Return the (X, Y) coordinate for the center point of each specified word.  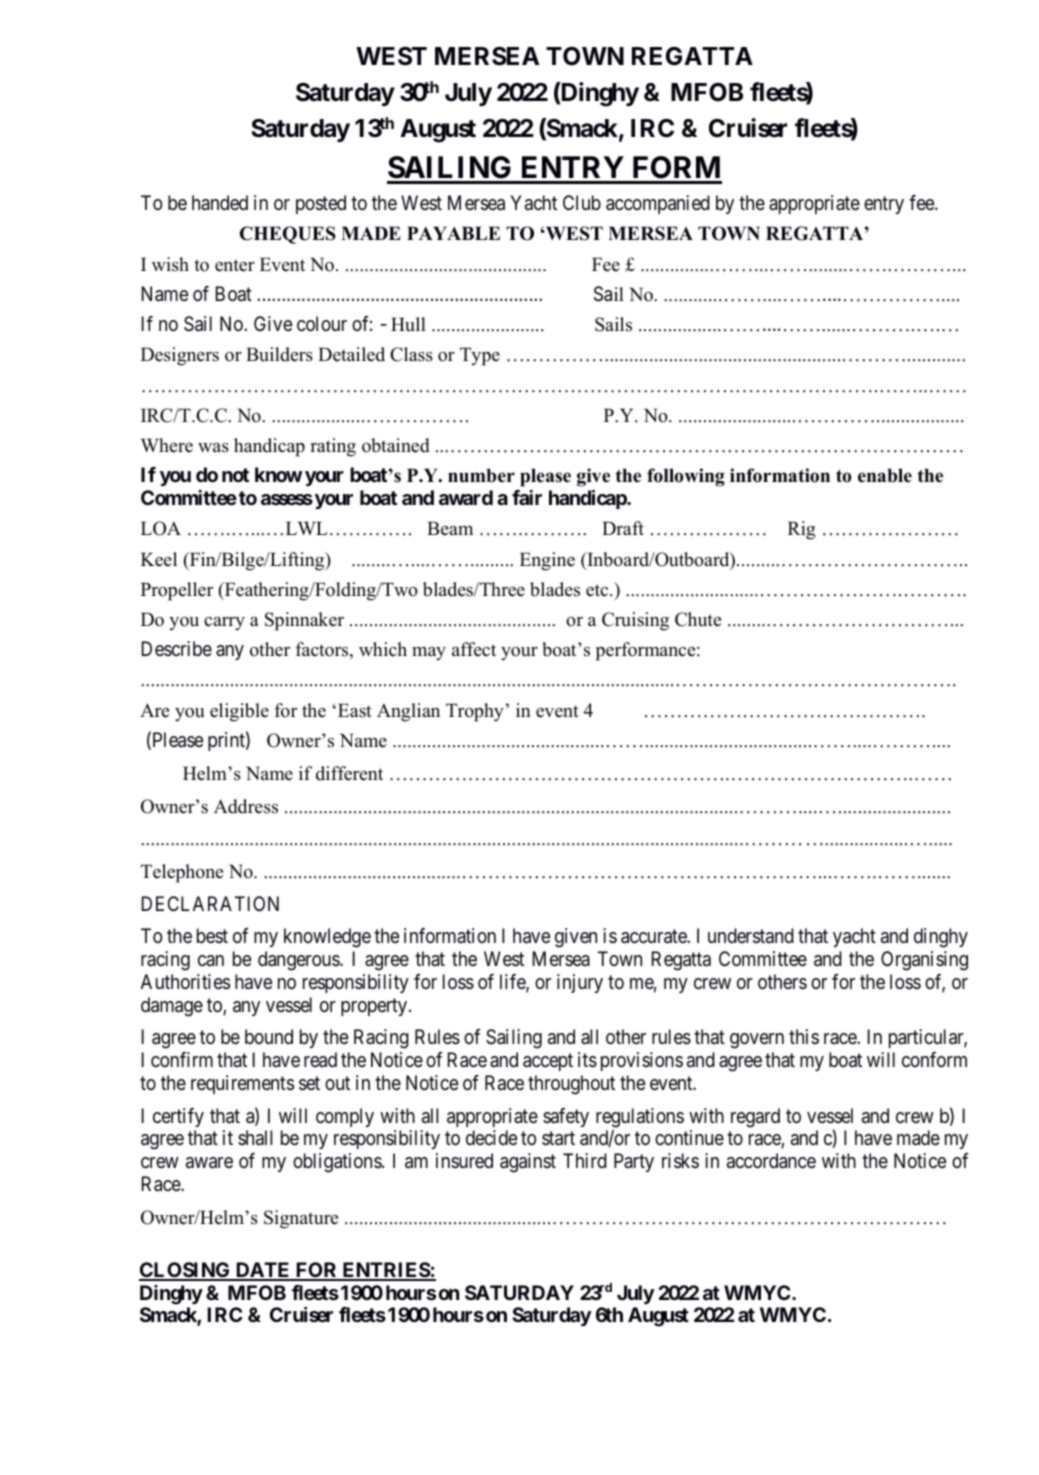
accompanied (658, 204)
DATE (263, 1271)
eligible (239, 712)
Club (582, 202)
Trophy (475, 712)
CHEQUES (288, 235)
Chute (698, 619)
